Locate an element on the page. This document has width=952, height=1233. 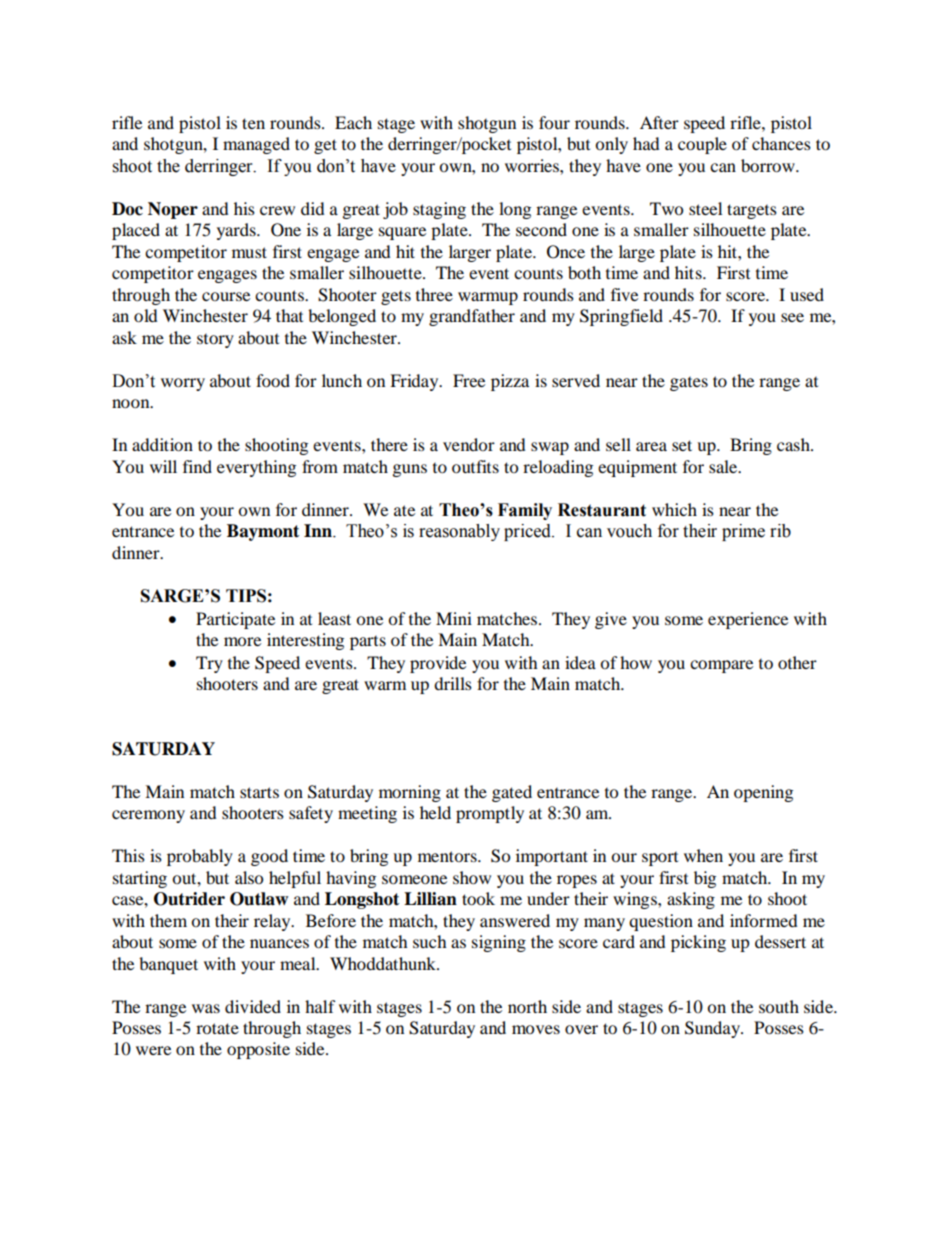
rotate is located at coordinates (217, 1028).
